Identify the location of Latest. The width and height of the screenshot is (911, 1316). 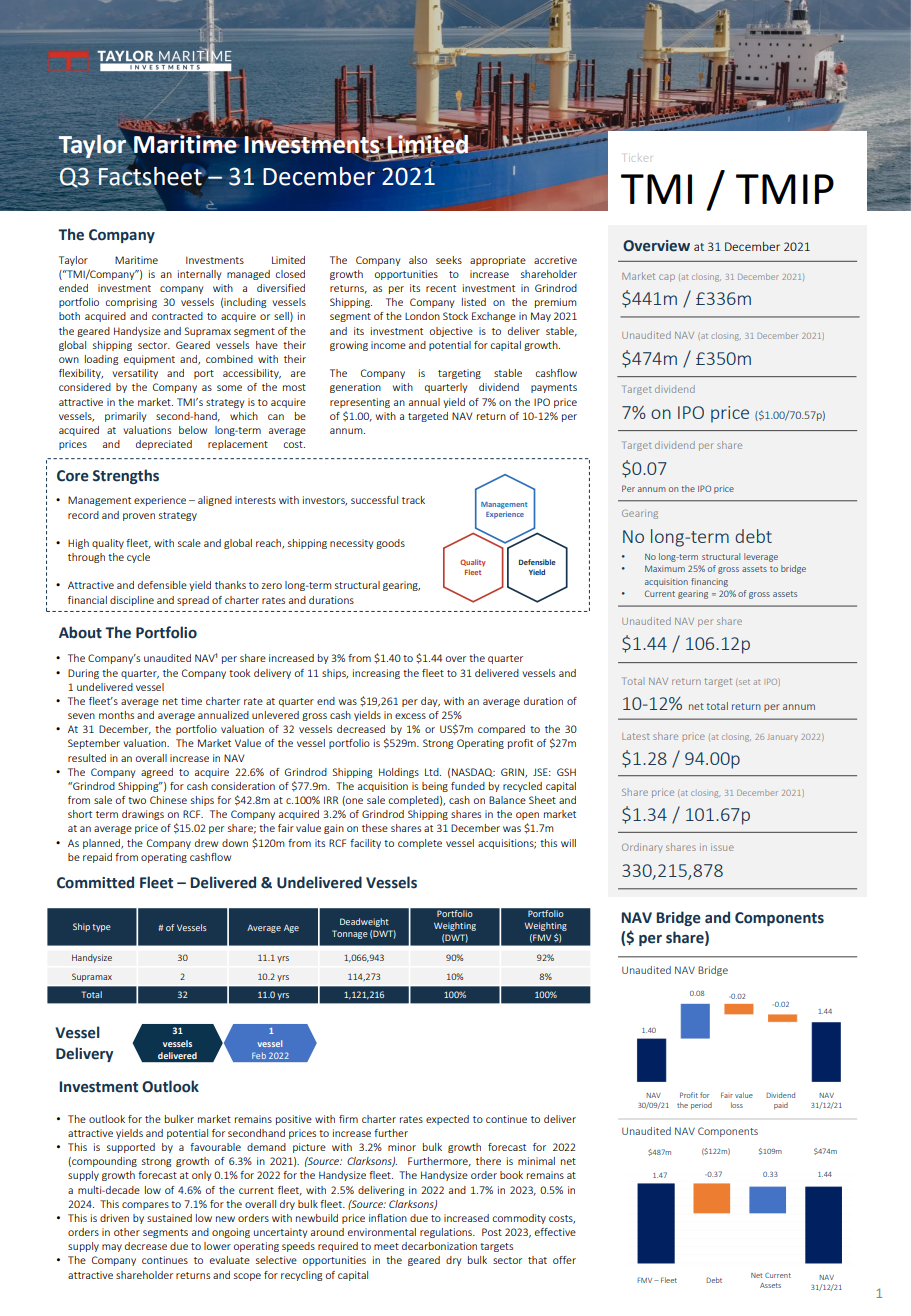
(636, 736).
